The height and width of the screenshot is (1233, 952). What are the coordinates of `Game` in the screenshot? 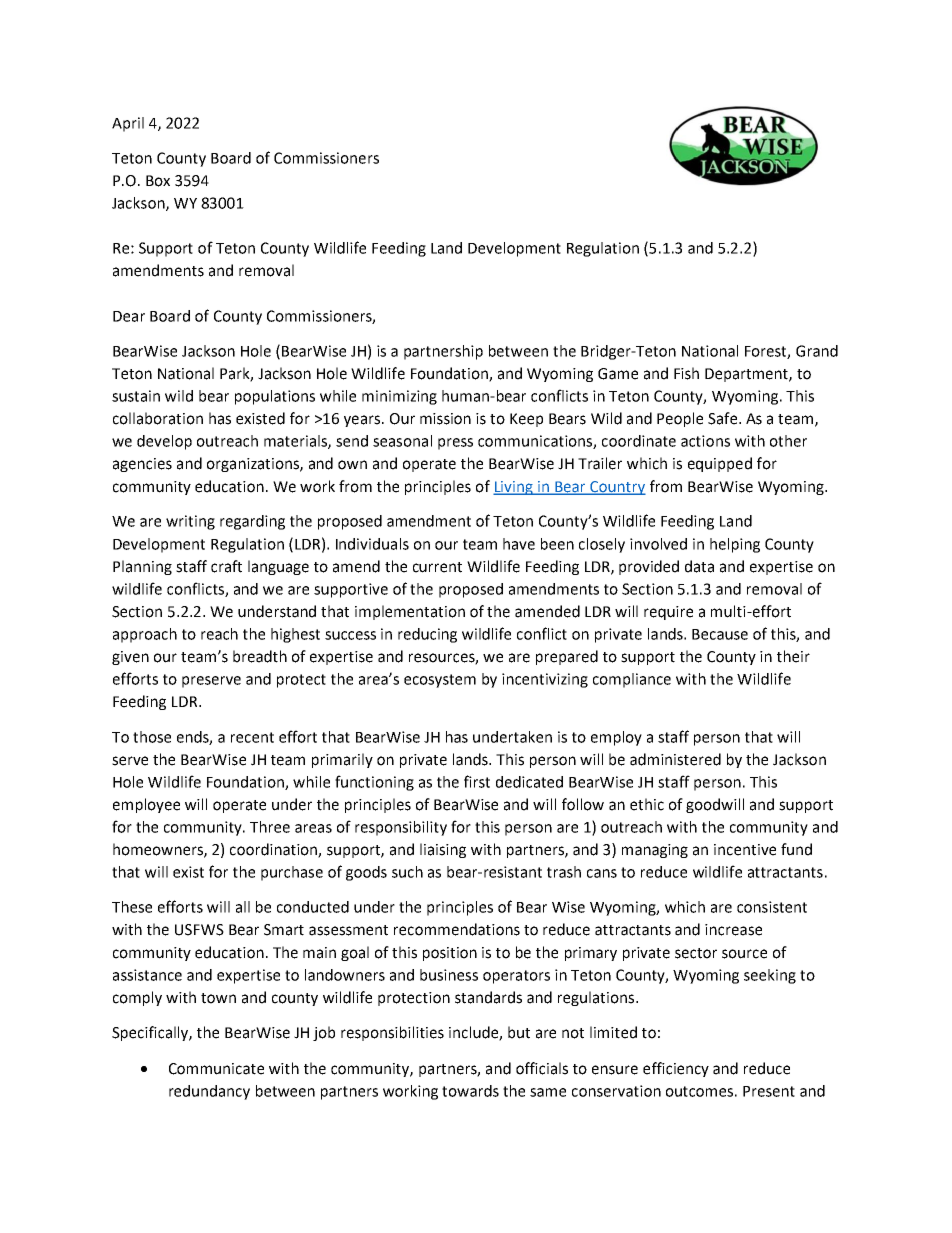 It's located at (618, 374).
